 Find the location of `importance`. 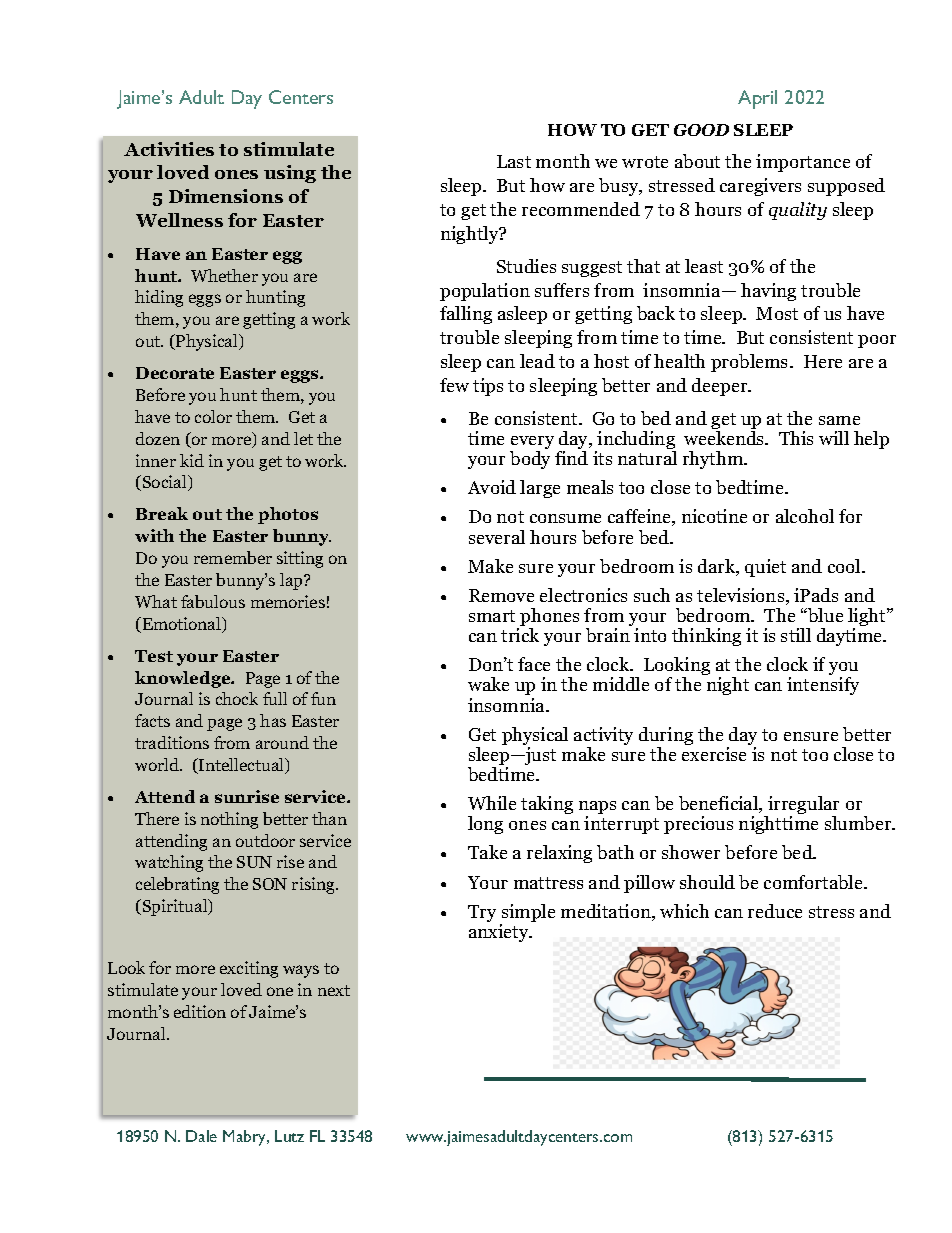

importance is located at coordinates (803, 163).
